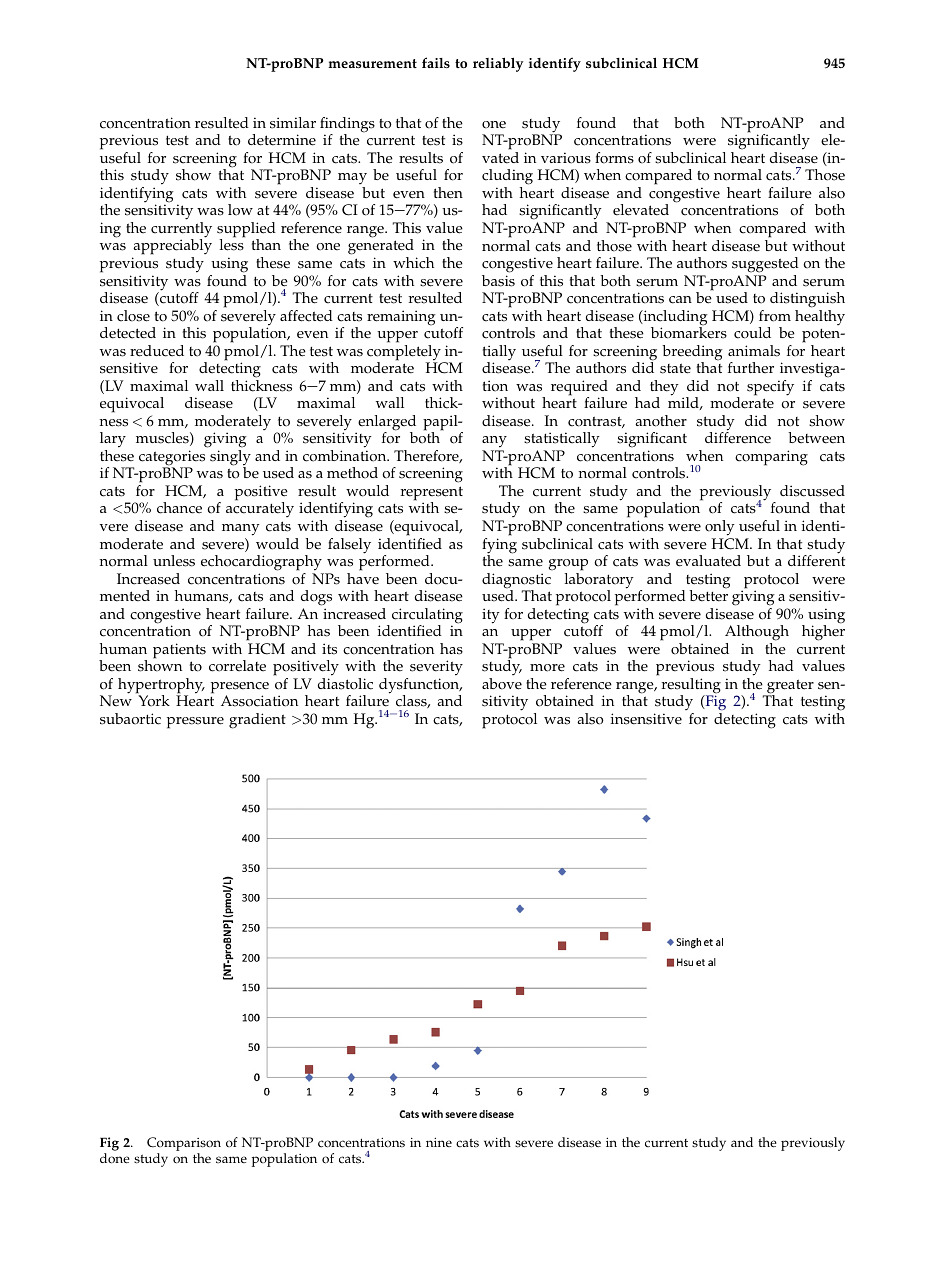  I want to click on close, so click(133, 316).
